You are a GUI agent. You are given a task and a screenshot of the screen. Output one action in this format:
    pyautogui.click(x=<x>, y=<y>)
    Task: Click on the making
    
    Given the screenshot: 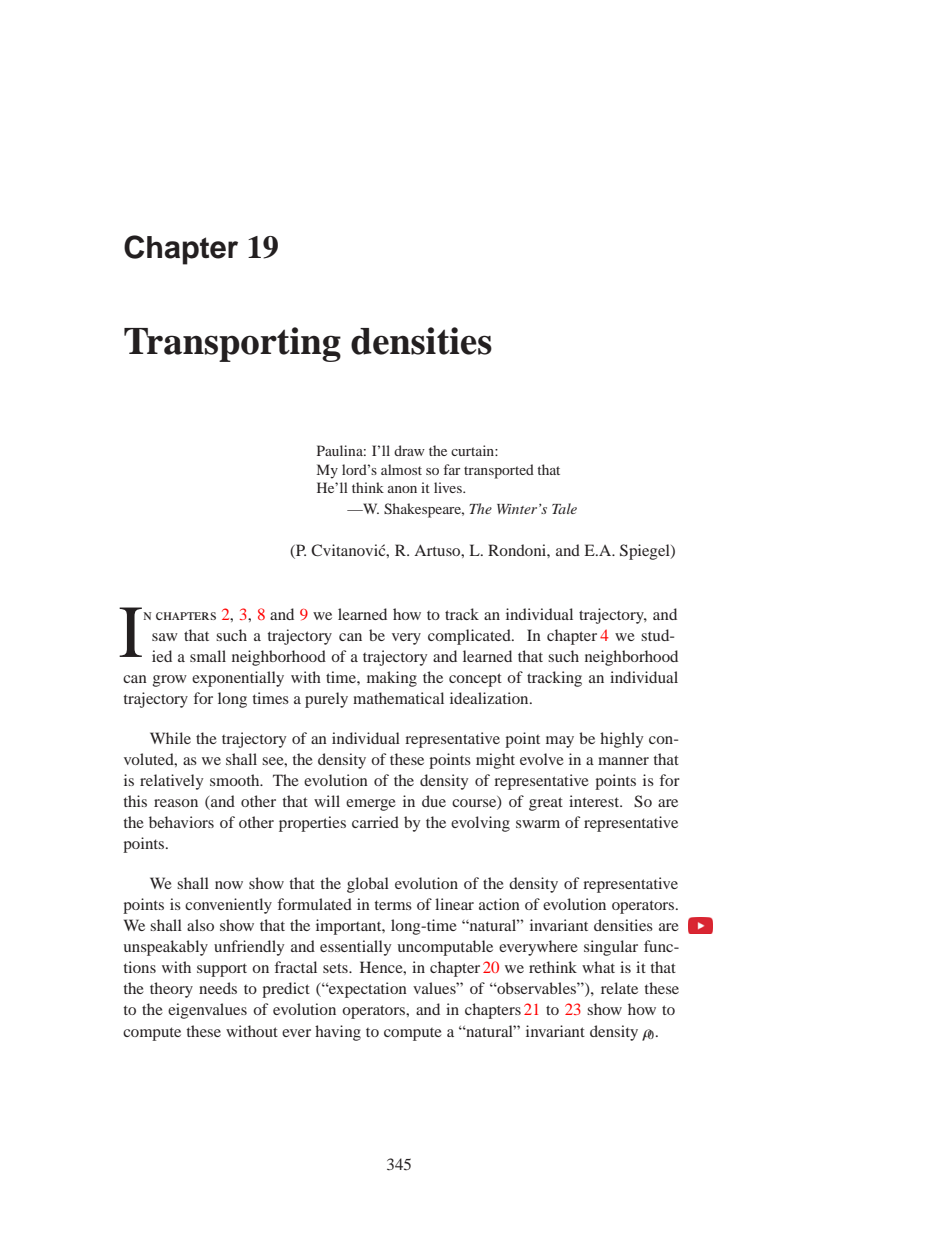 What is the action you would take?
    pyautogui.click(x=392, y=679)
